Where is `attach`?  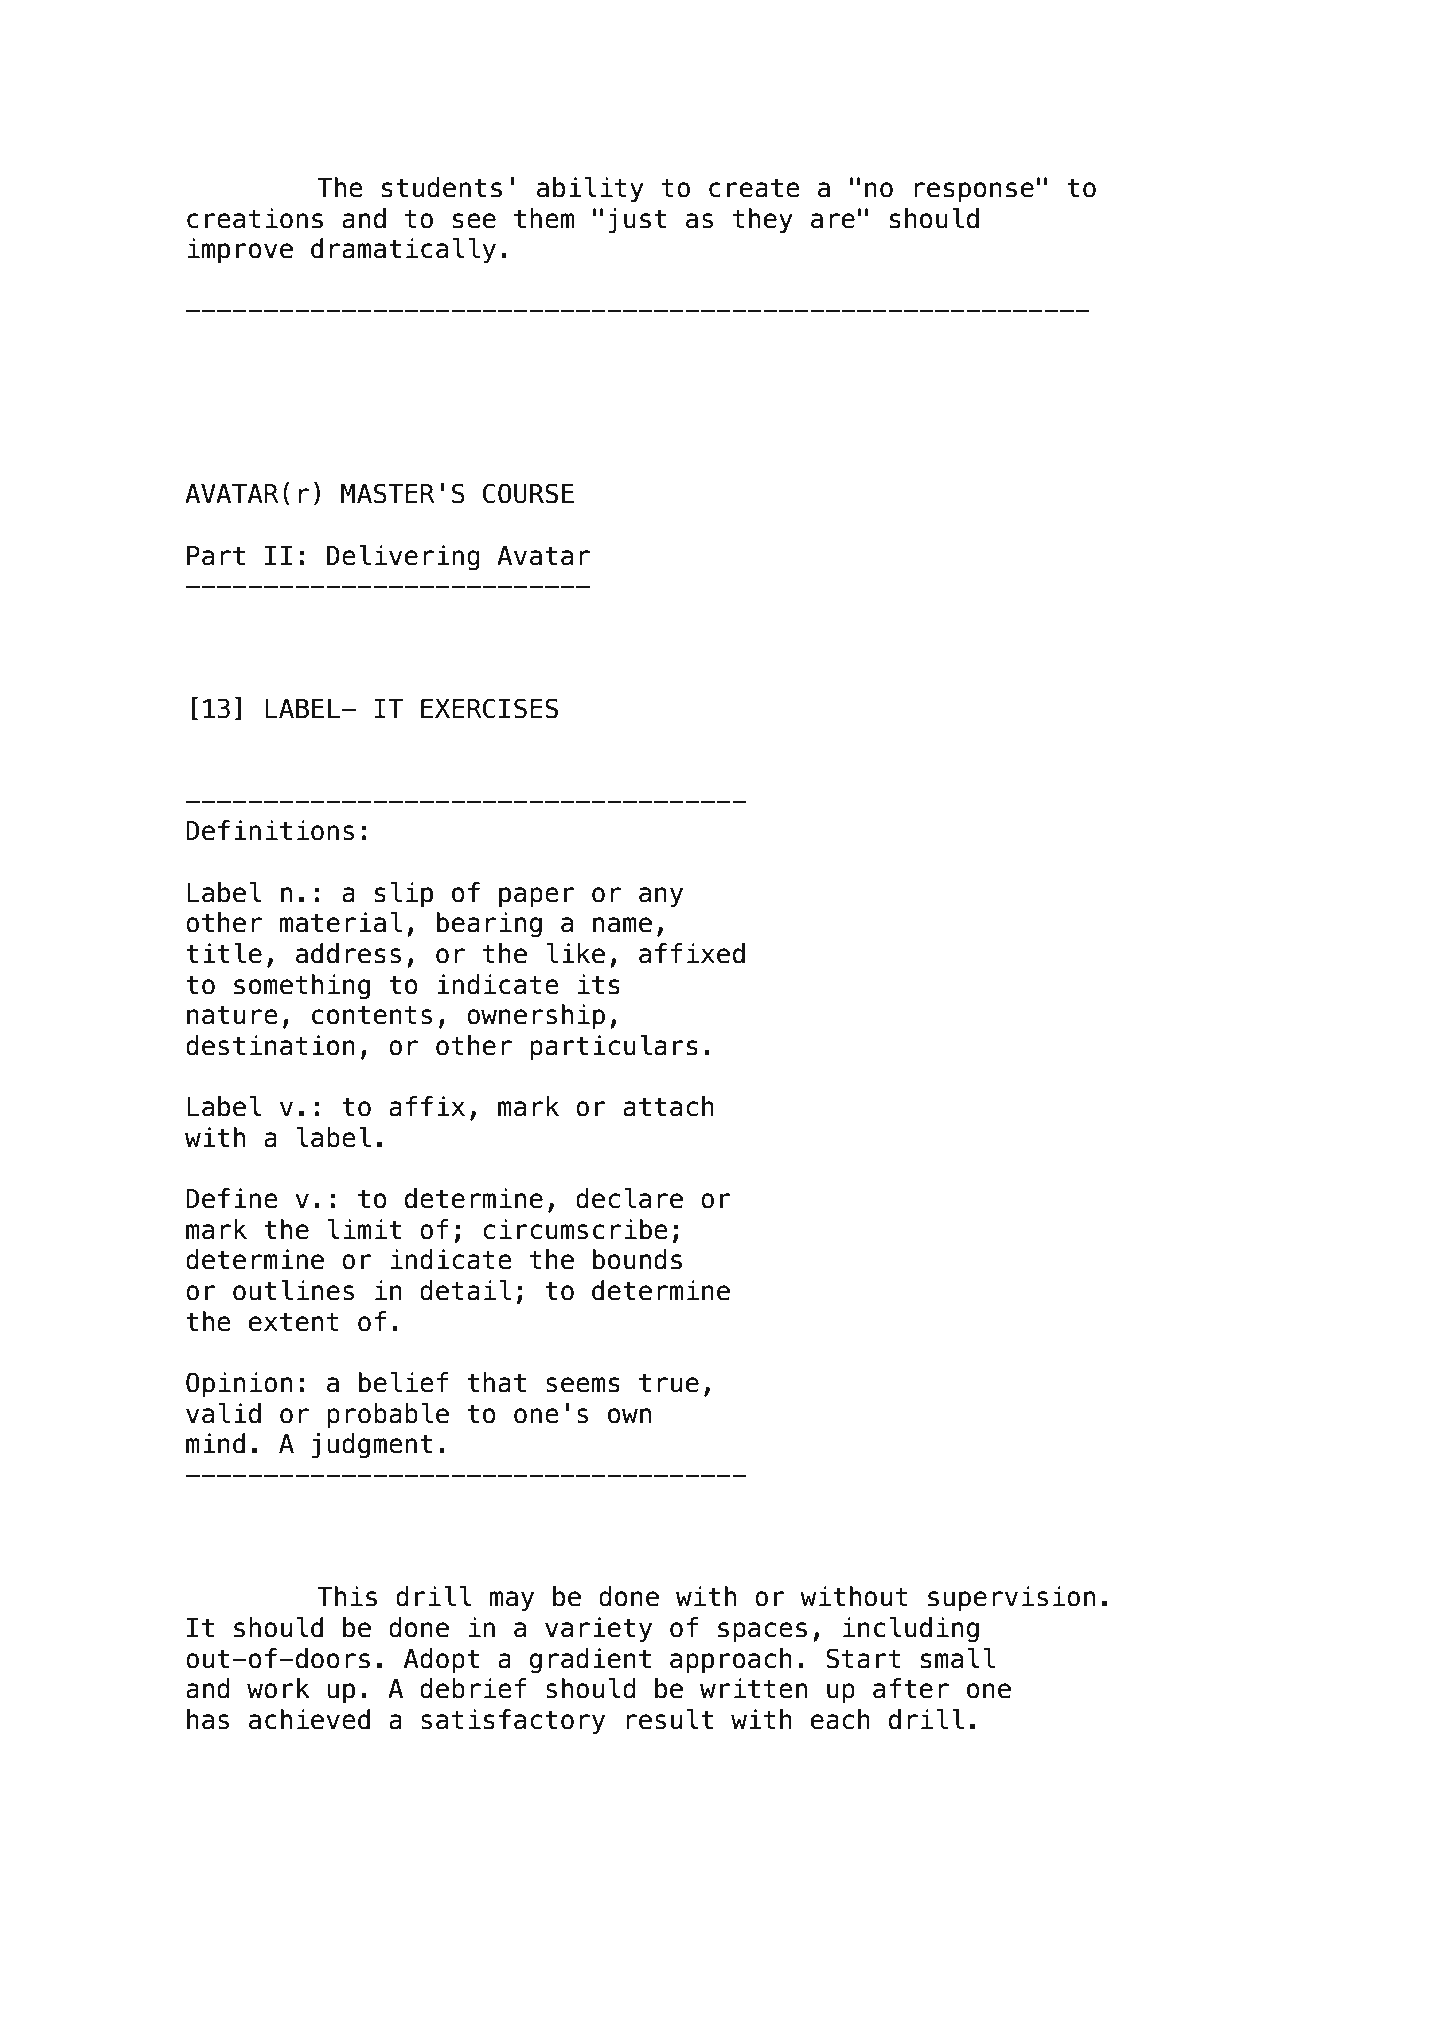
attach is located at coordinates (668, 1106).
